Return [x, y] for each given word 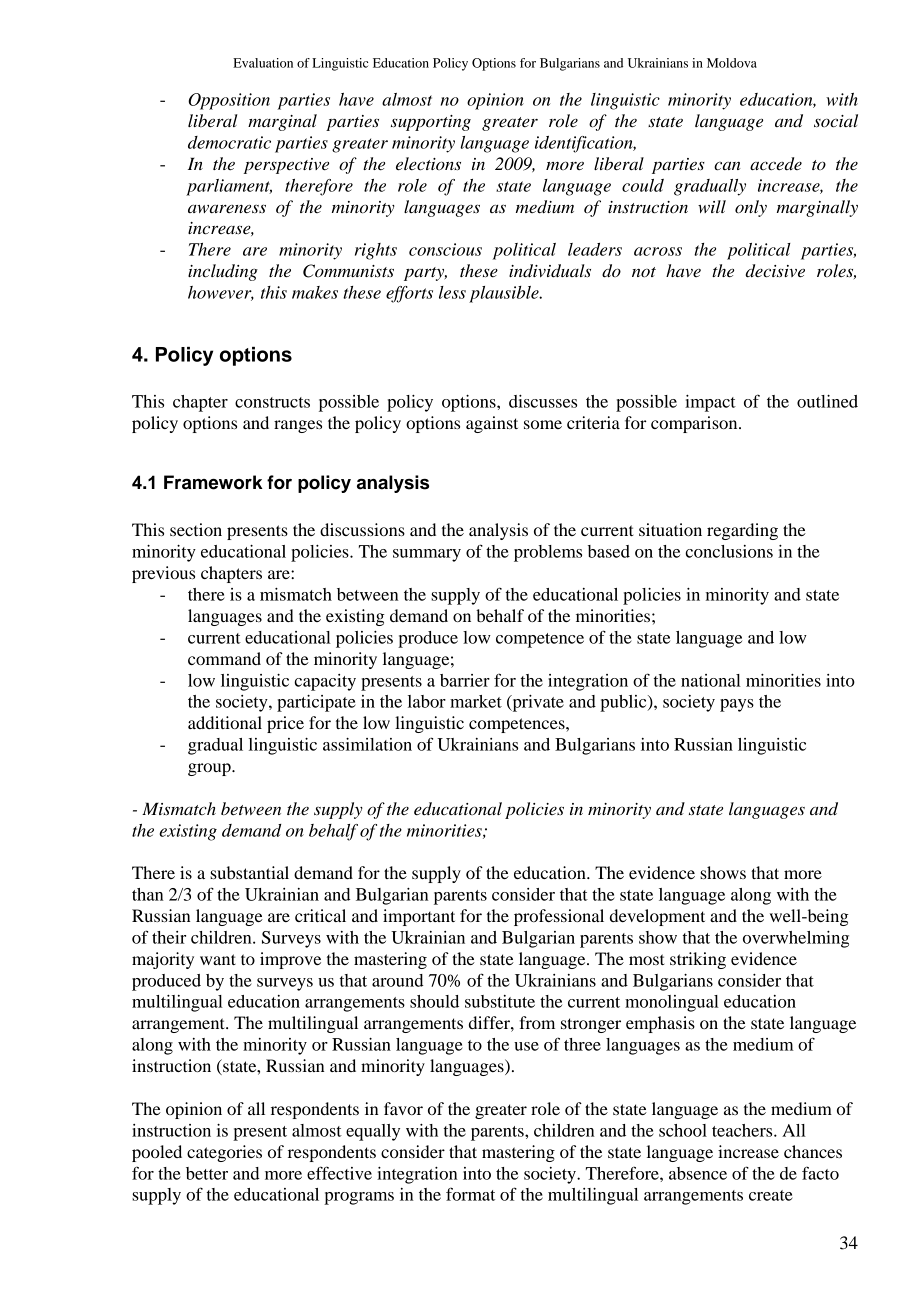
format [470, 1194]
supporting [431, 123]
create [771, 1195]
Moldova [732, 63]
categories [224, 1153]
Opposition [229, 101]
